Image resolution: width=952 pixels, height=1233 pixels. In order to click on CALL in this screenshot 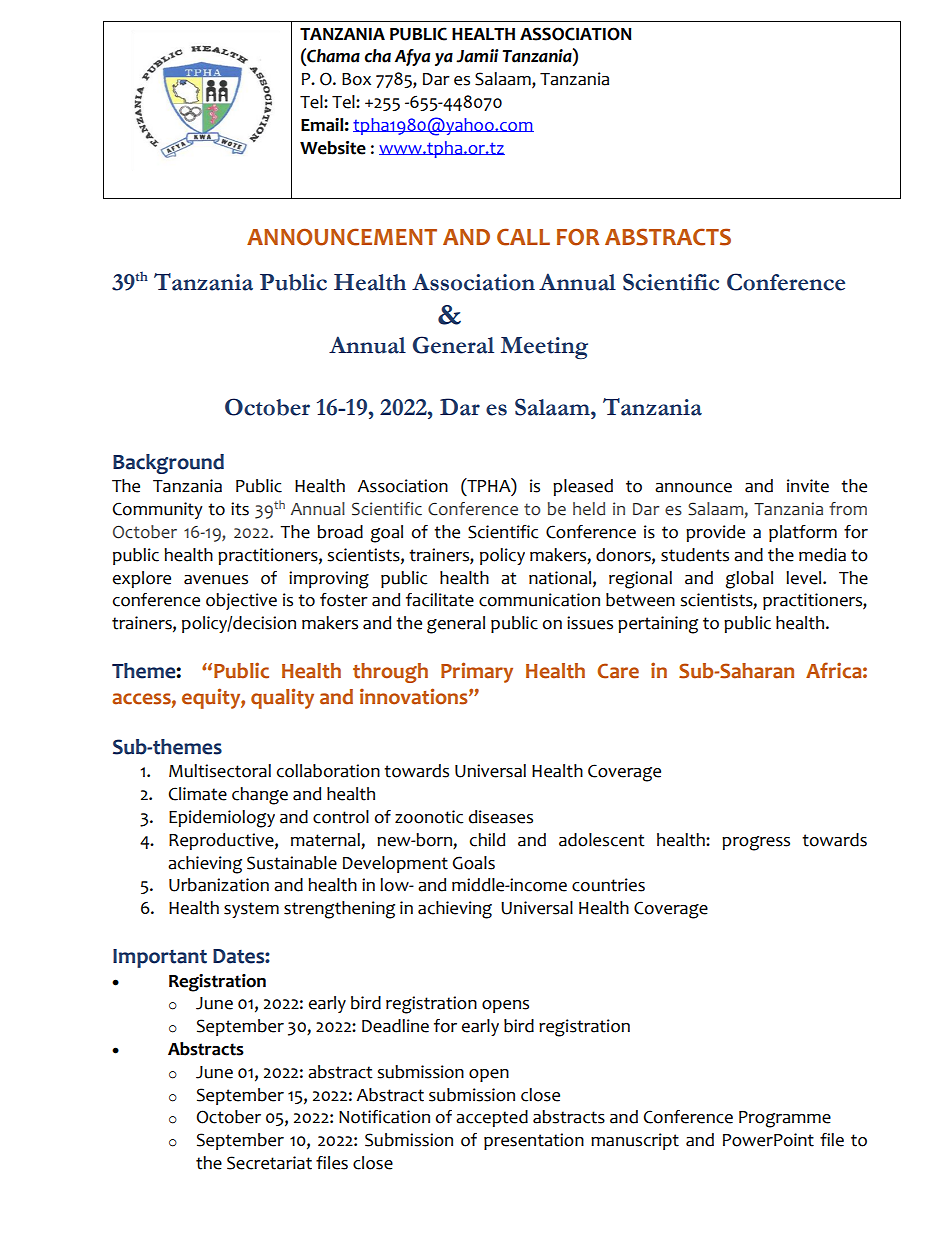, I will do `click(523, 237)`.
